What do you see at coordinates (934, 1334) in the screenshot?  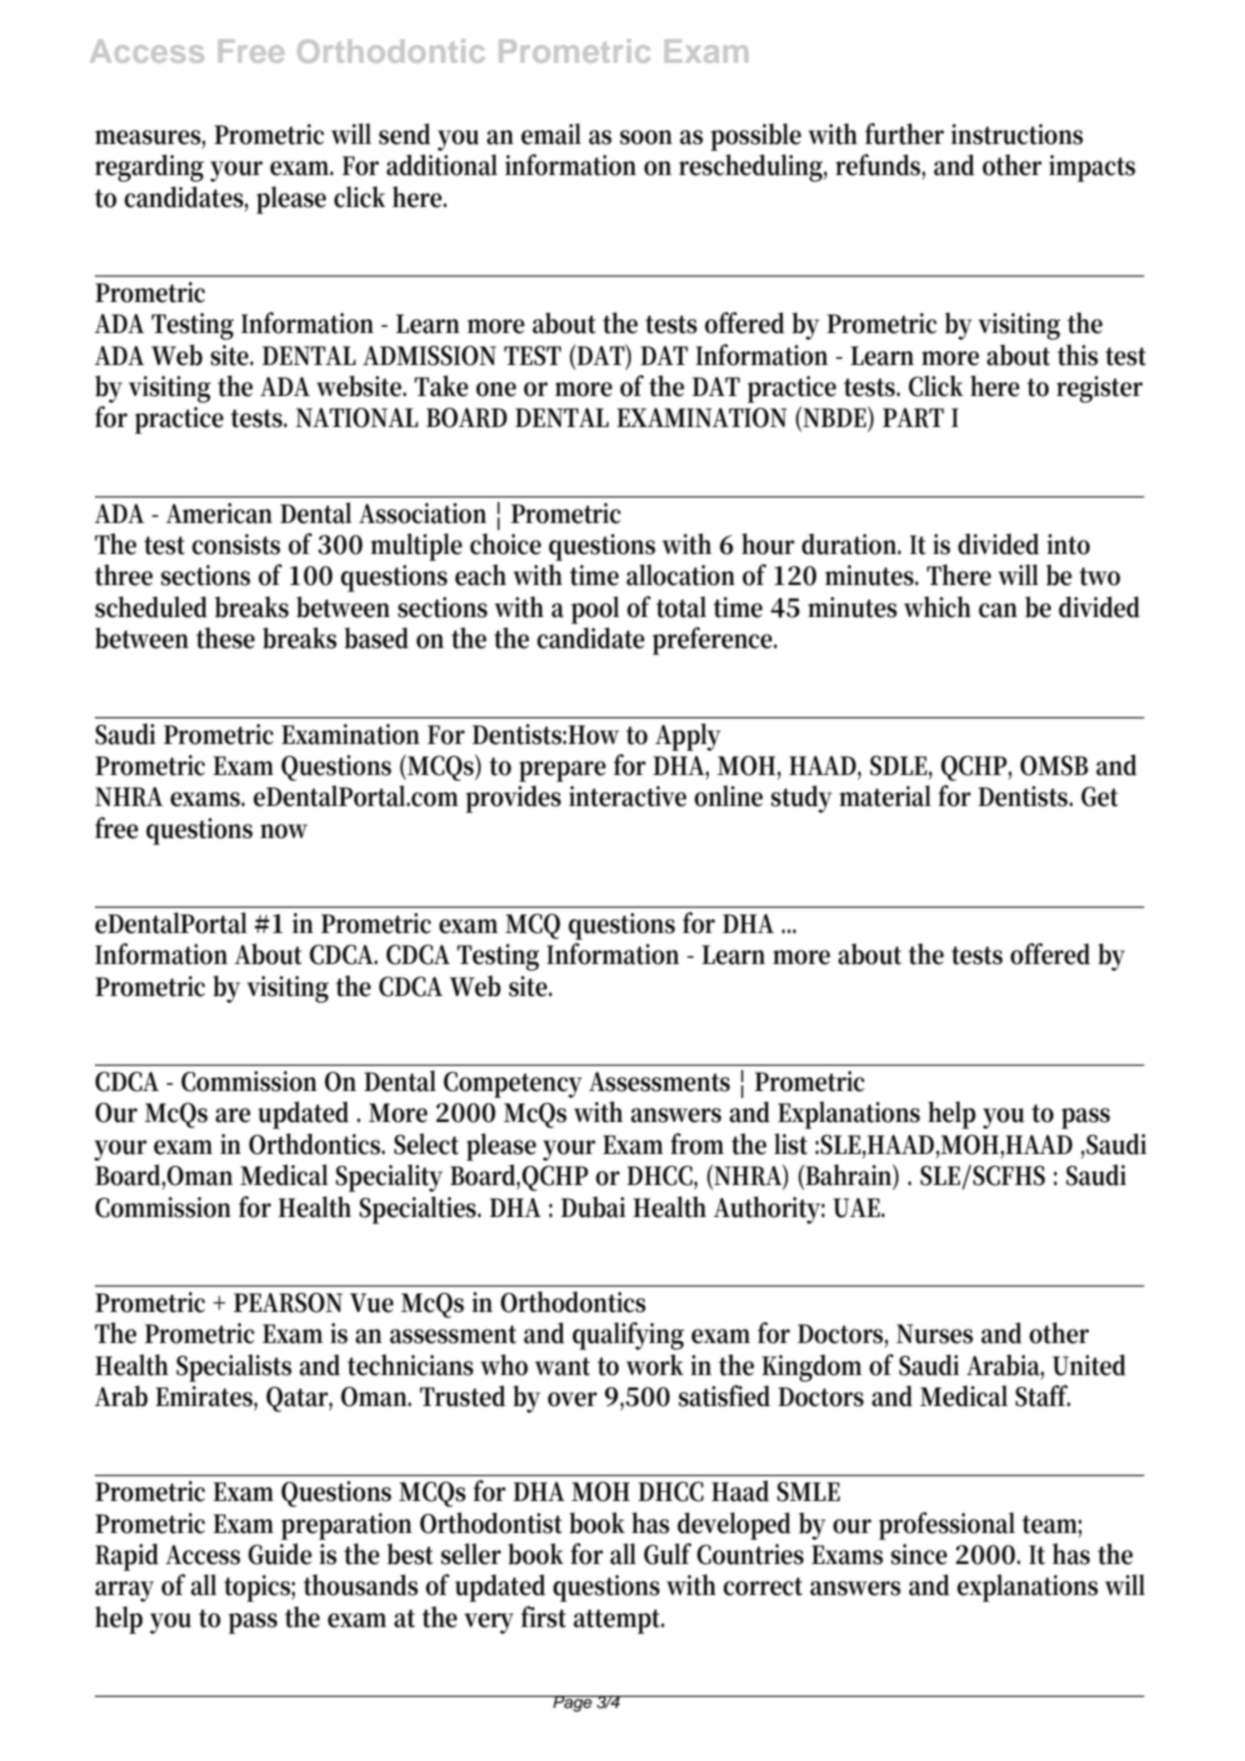 I see `Nurses` at bounding box center [934, 1334].
